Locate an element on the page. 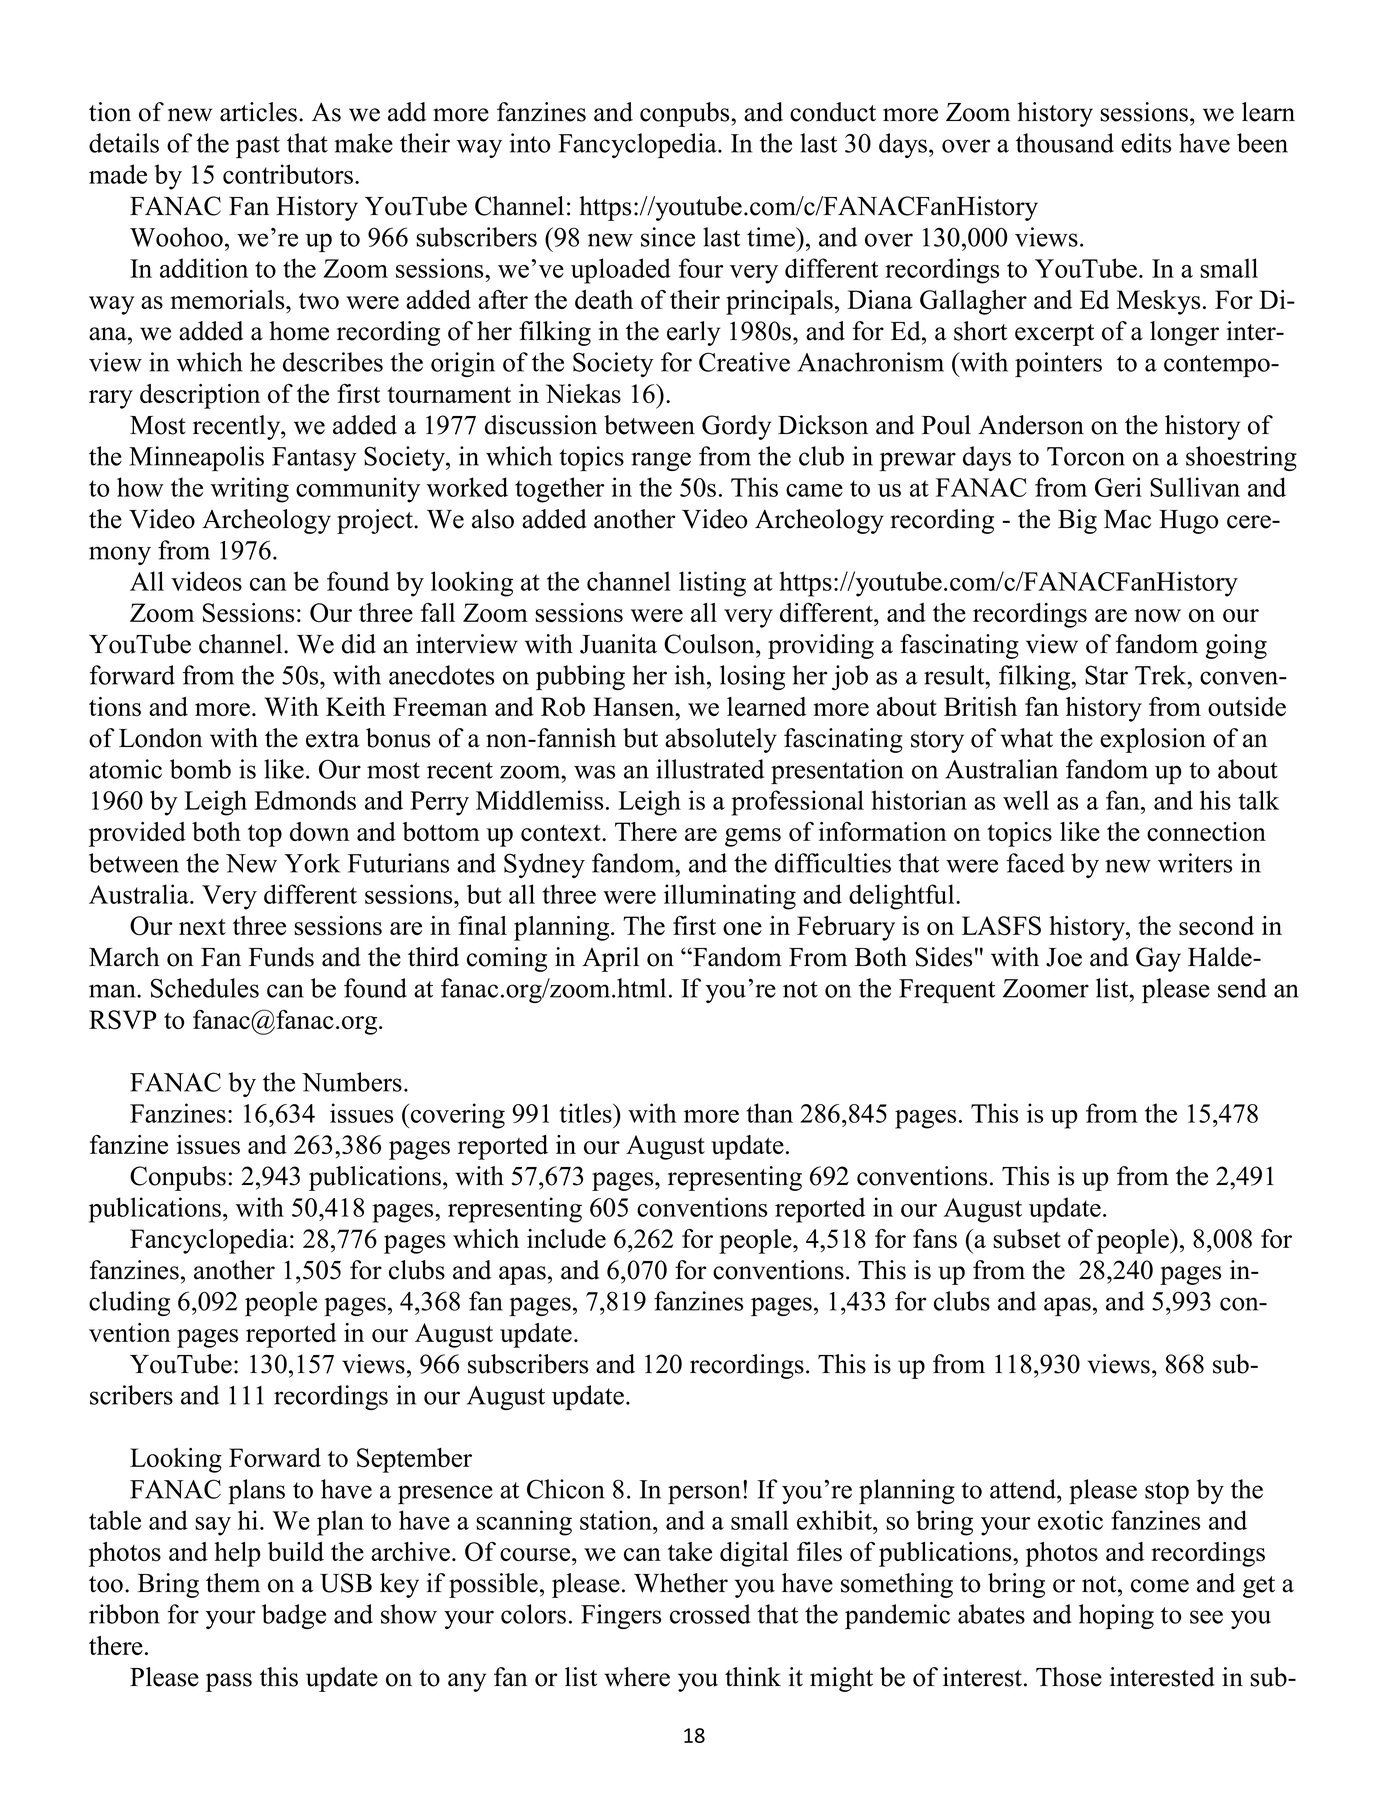 This document has height=1796, width=1388. next is located at coordinates (202, 927).
